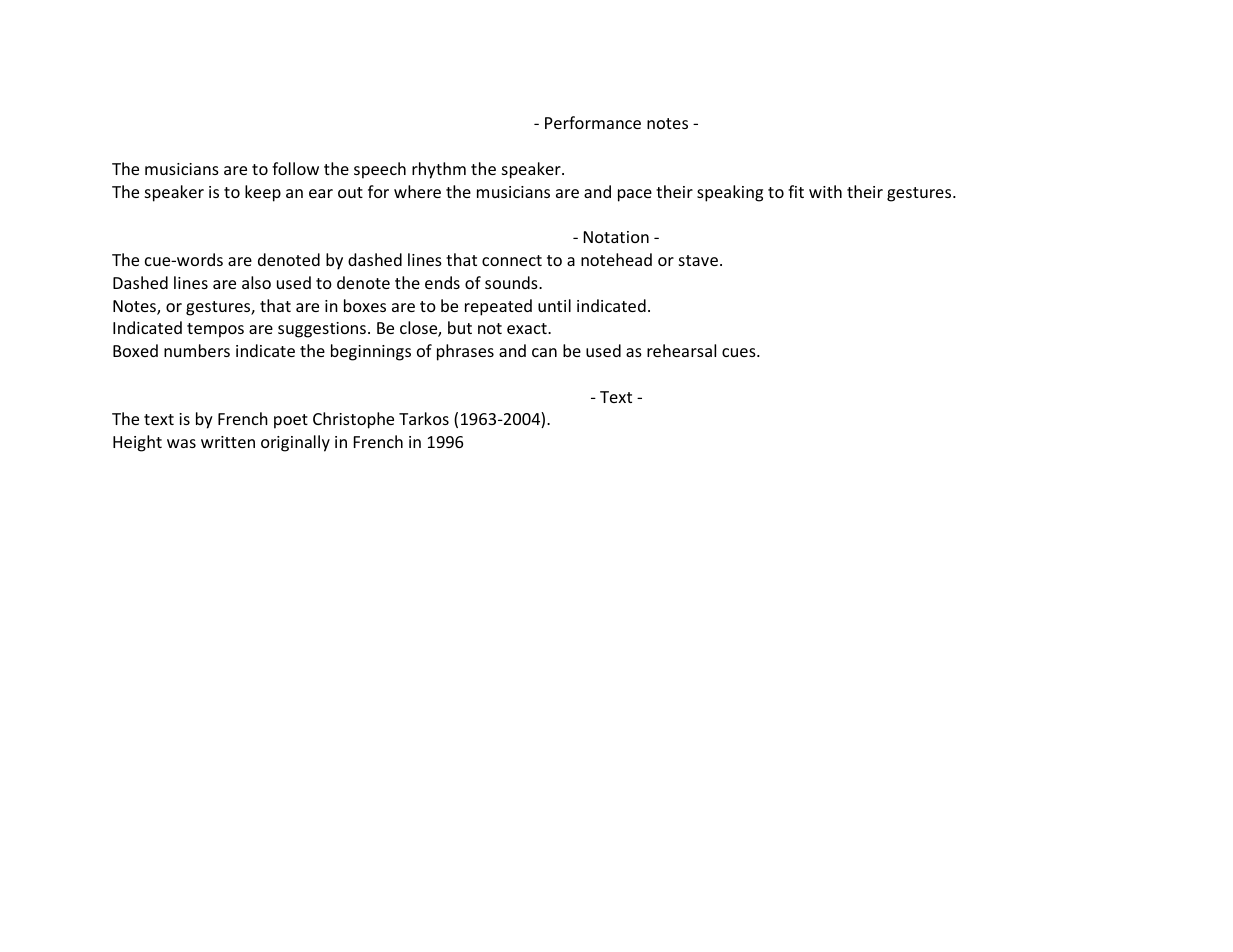 The image size is (1233, 952). What do you see at coordinates (740, 352) in the screenshot?
I see `cues` at bounding box center [740, 352].
